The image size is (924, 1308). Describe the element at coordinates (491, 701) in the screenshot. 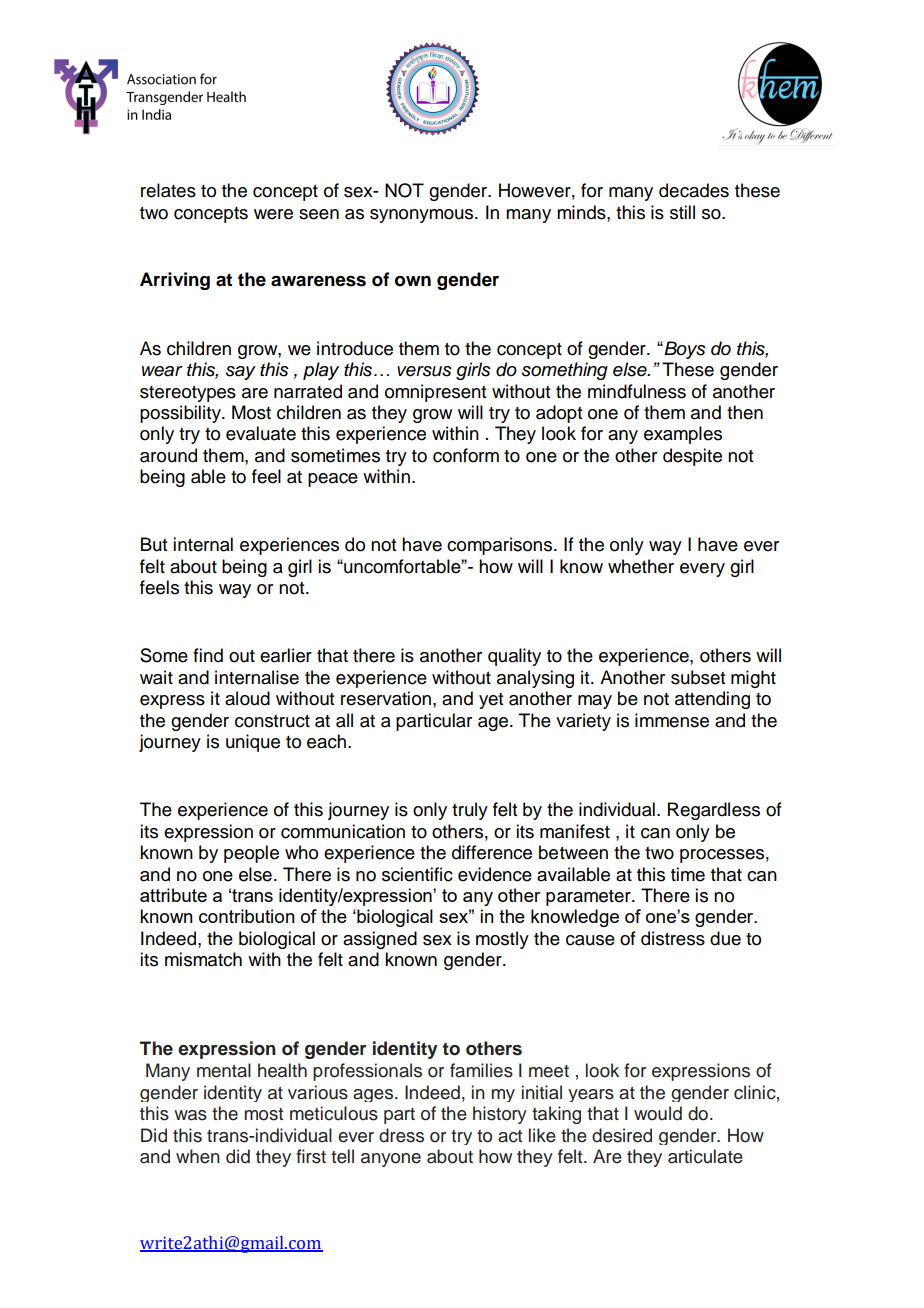

I see `yet` at that location.
